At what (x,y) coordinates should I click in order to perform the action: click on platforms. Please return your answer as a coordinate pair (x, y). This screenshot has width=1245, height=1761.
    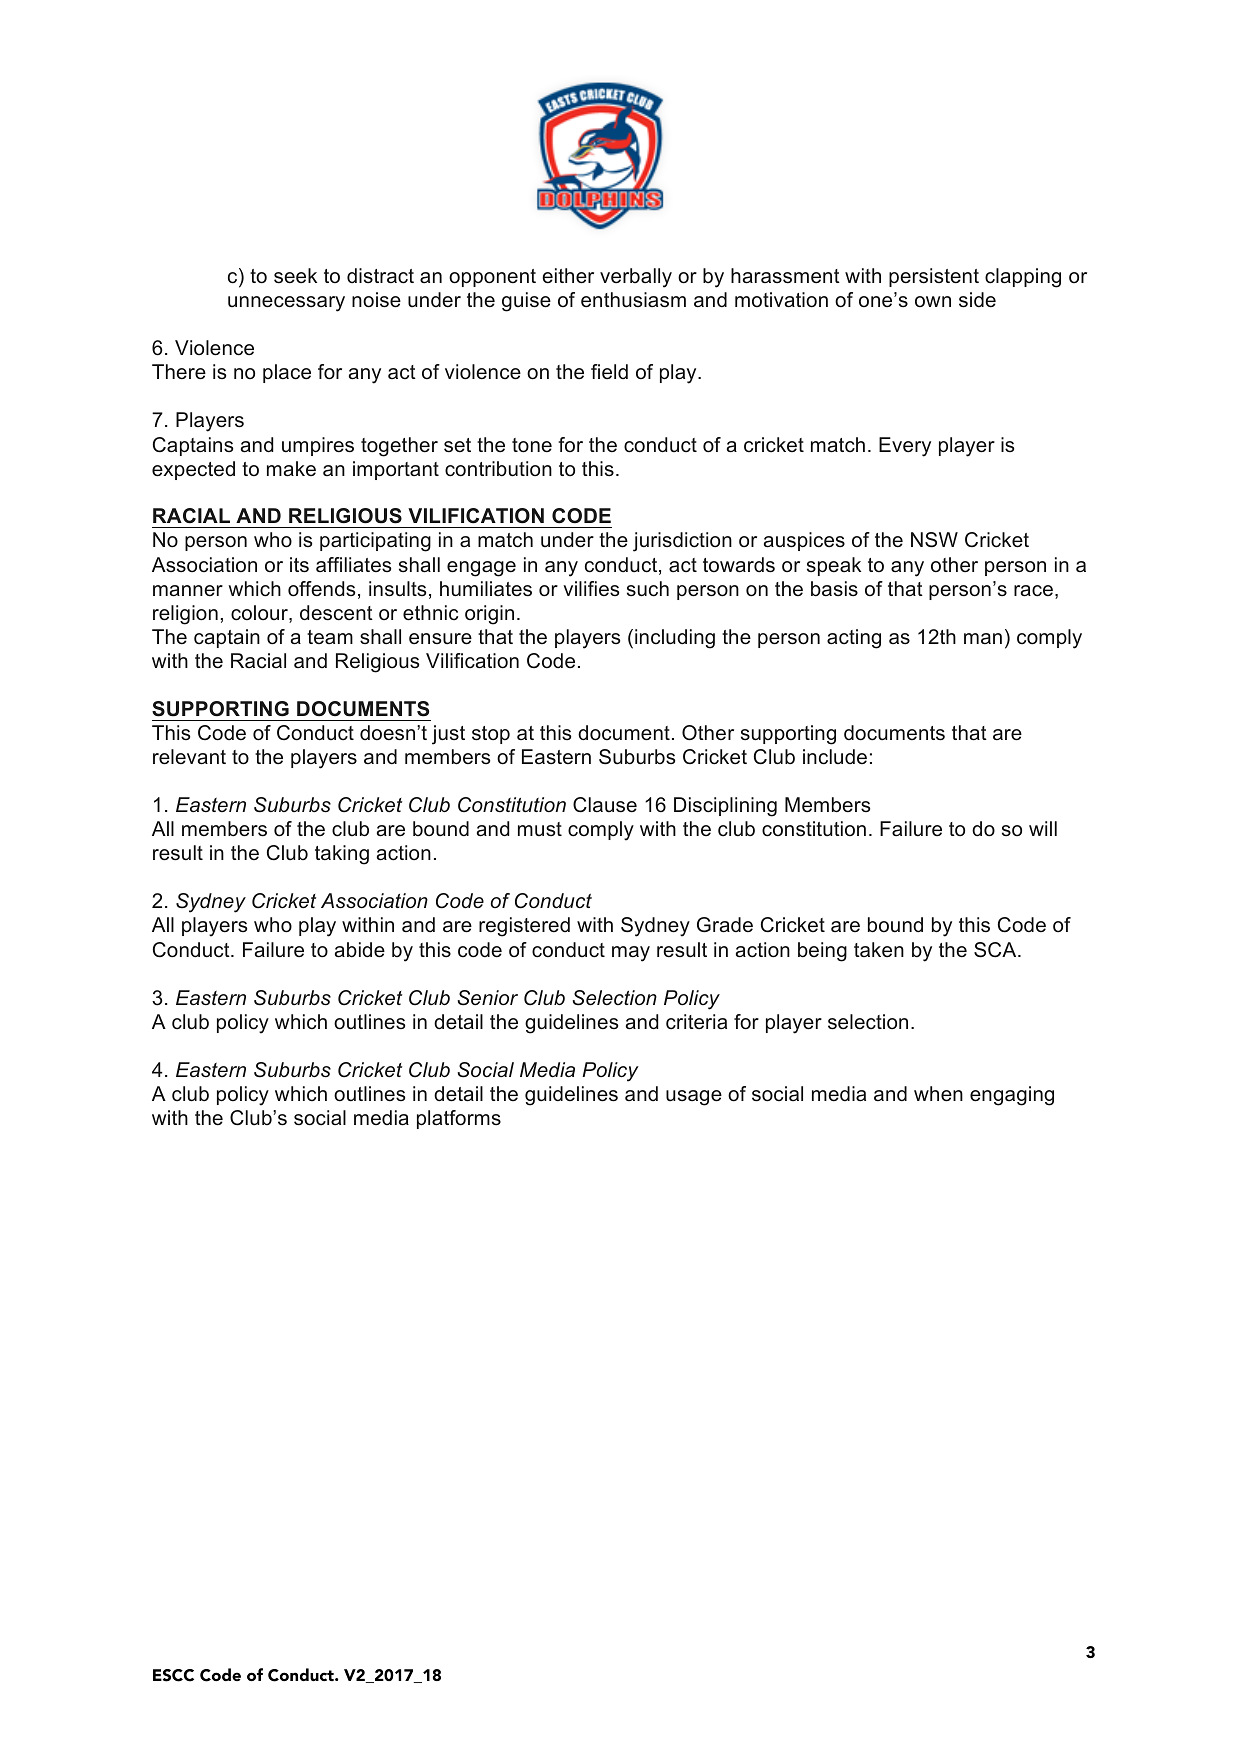
    Looking at the image, I should click on (459, 1119).
